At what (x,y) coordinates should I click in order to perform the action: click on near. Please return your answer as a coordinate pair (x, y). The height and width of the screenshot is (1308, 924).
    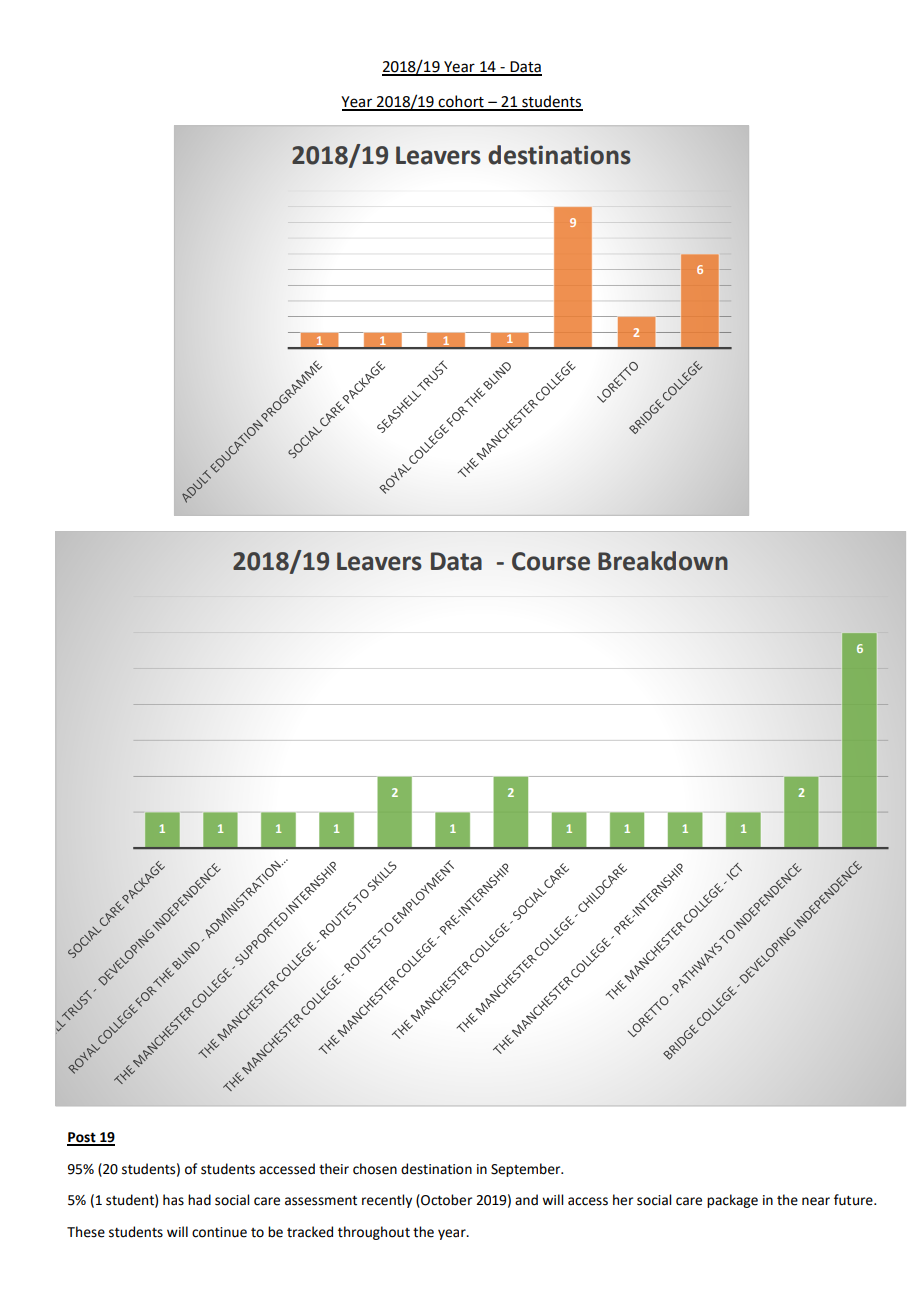
    Looking at the image, I should click on (816, 1201).
